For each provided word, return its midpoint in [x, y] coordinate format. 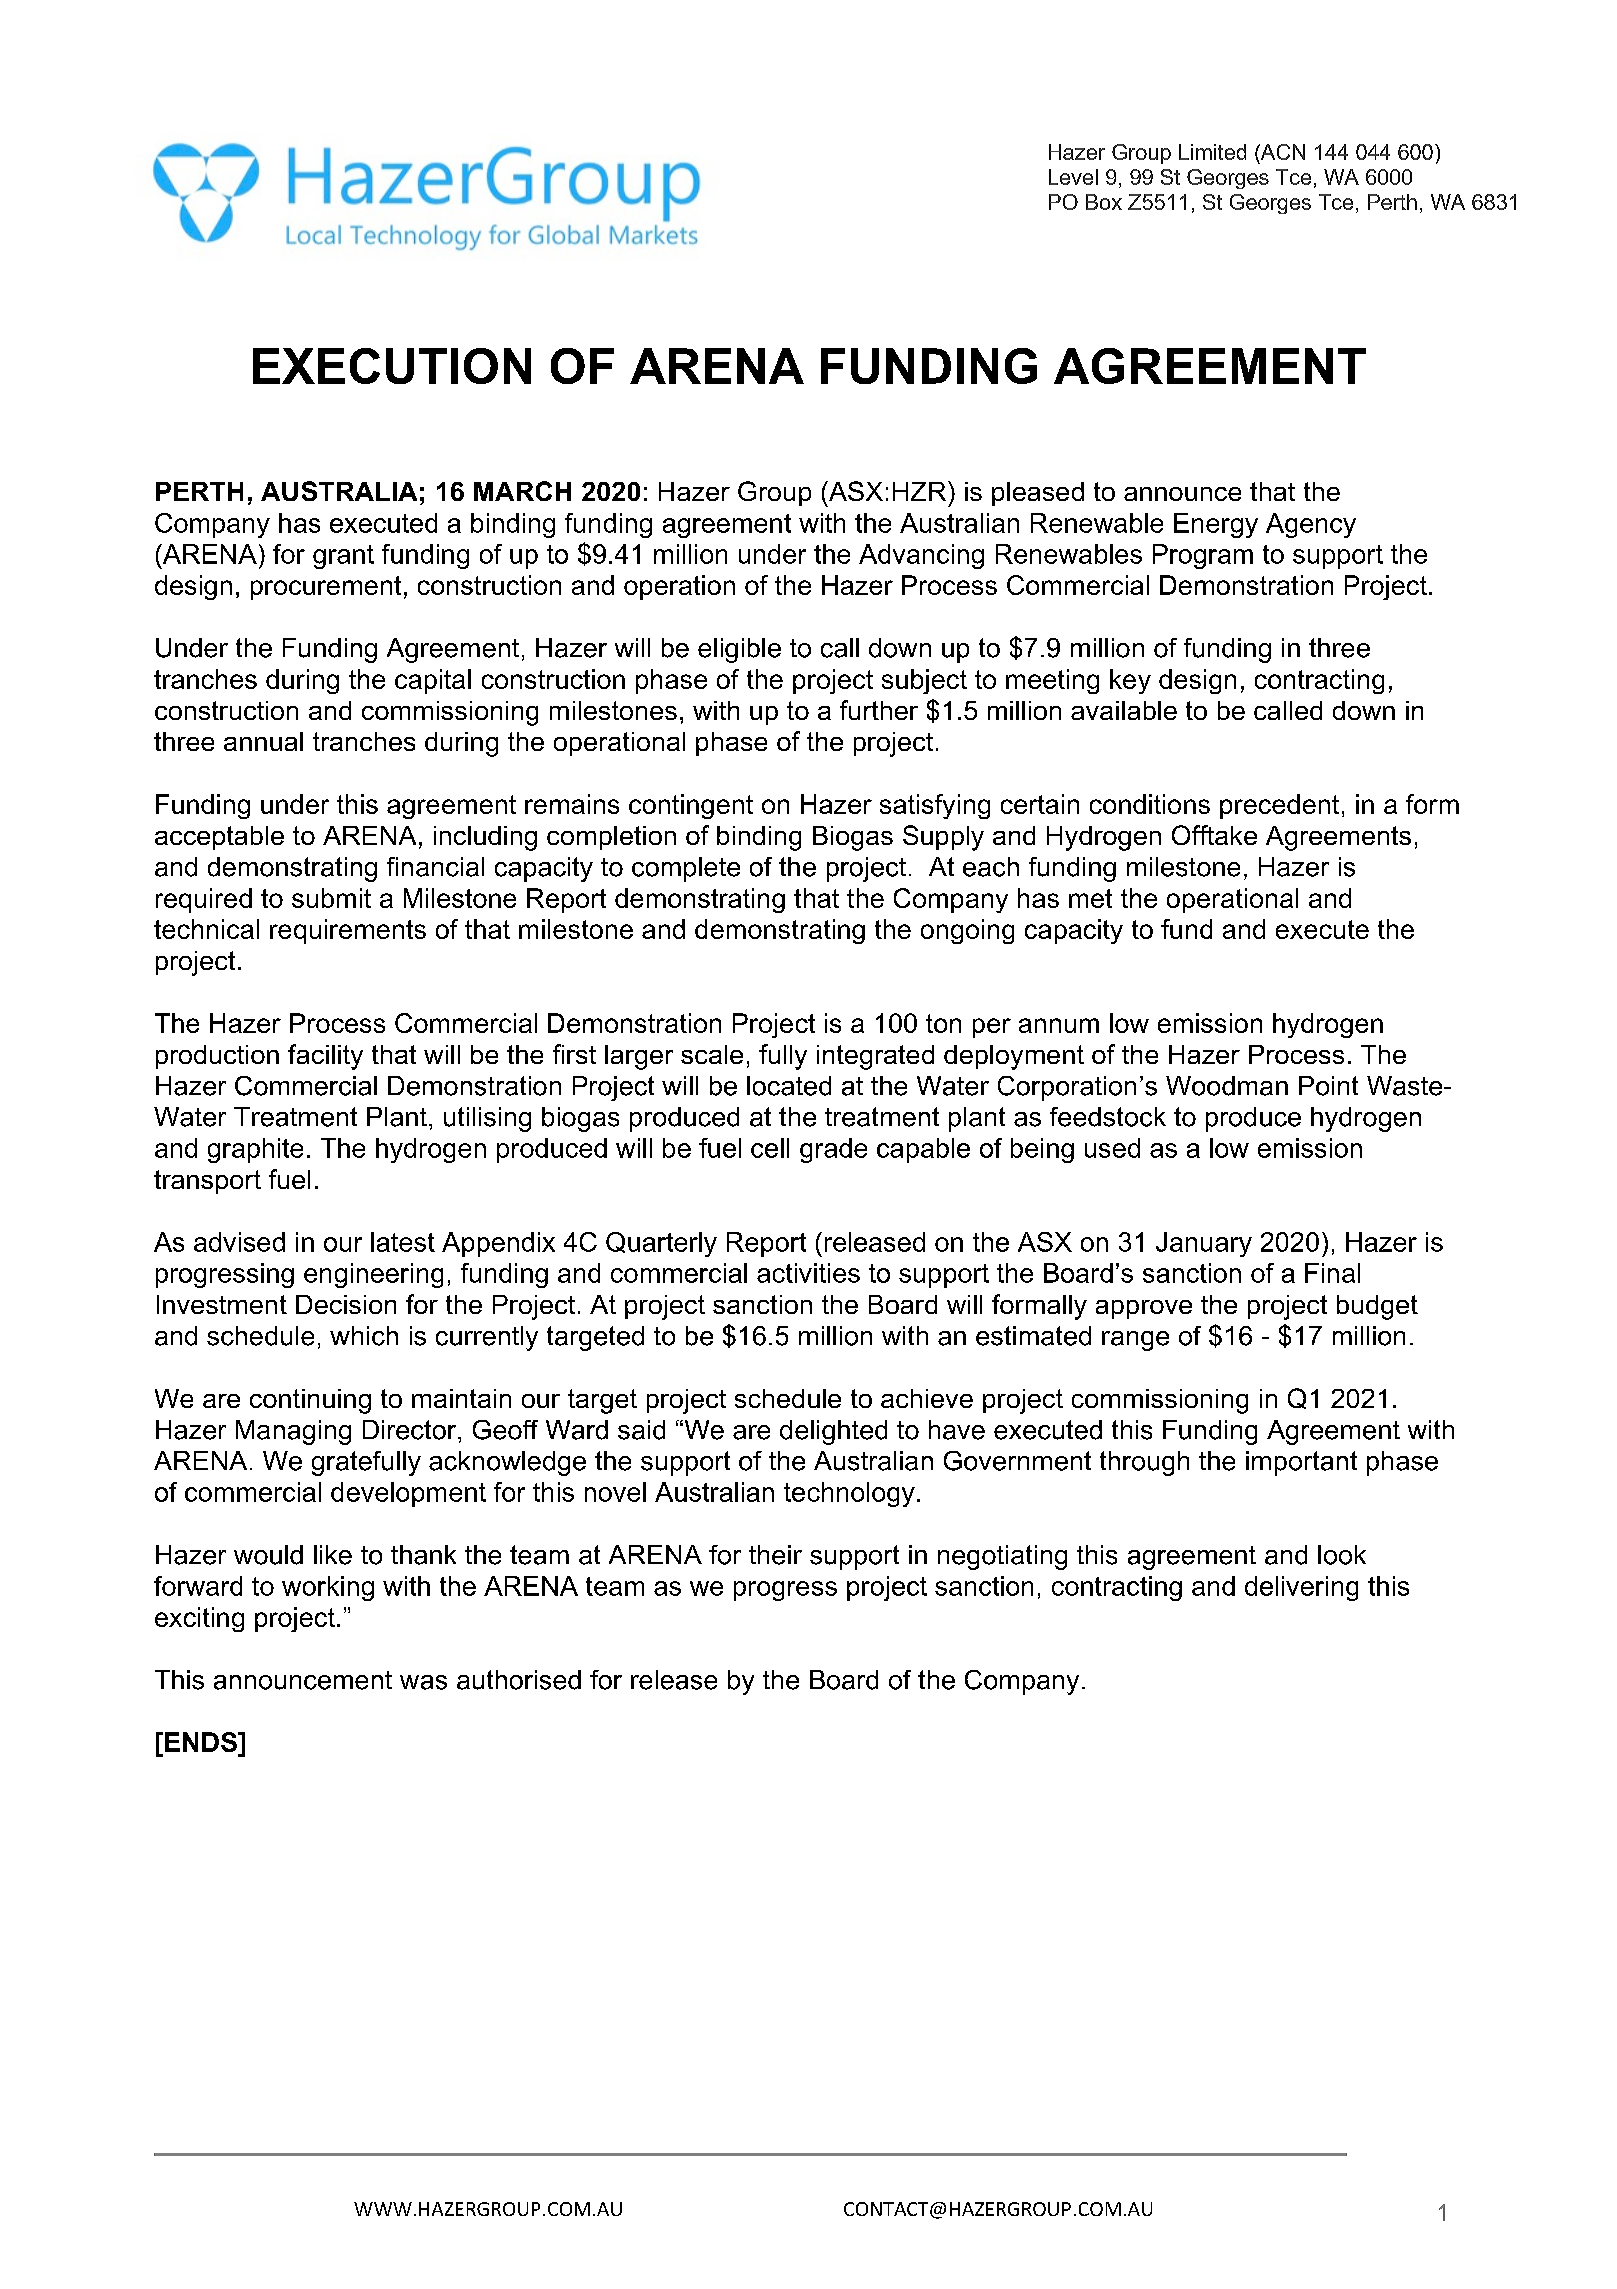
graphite [255, 1150]
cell [770, 1148]
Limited [1212, 152]
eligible [739, 650]
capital [433, 681]
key [1130, 681]
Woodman [1227, 1086]
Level [1073, 177]
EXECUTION [392, 366]
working [328, 1588]
